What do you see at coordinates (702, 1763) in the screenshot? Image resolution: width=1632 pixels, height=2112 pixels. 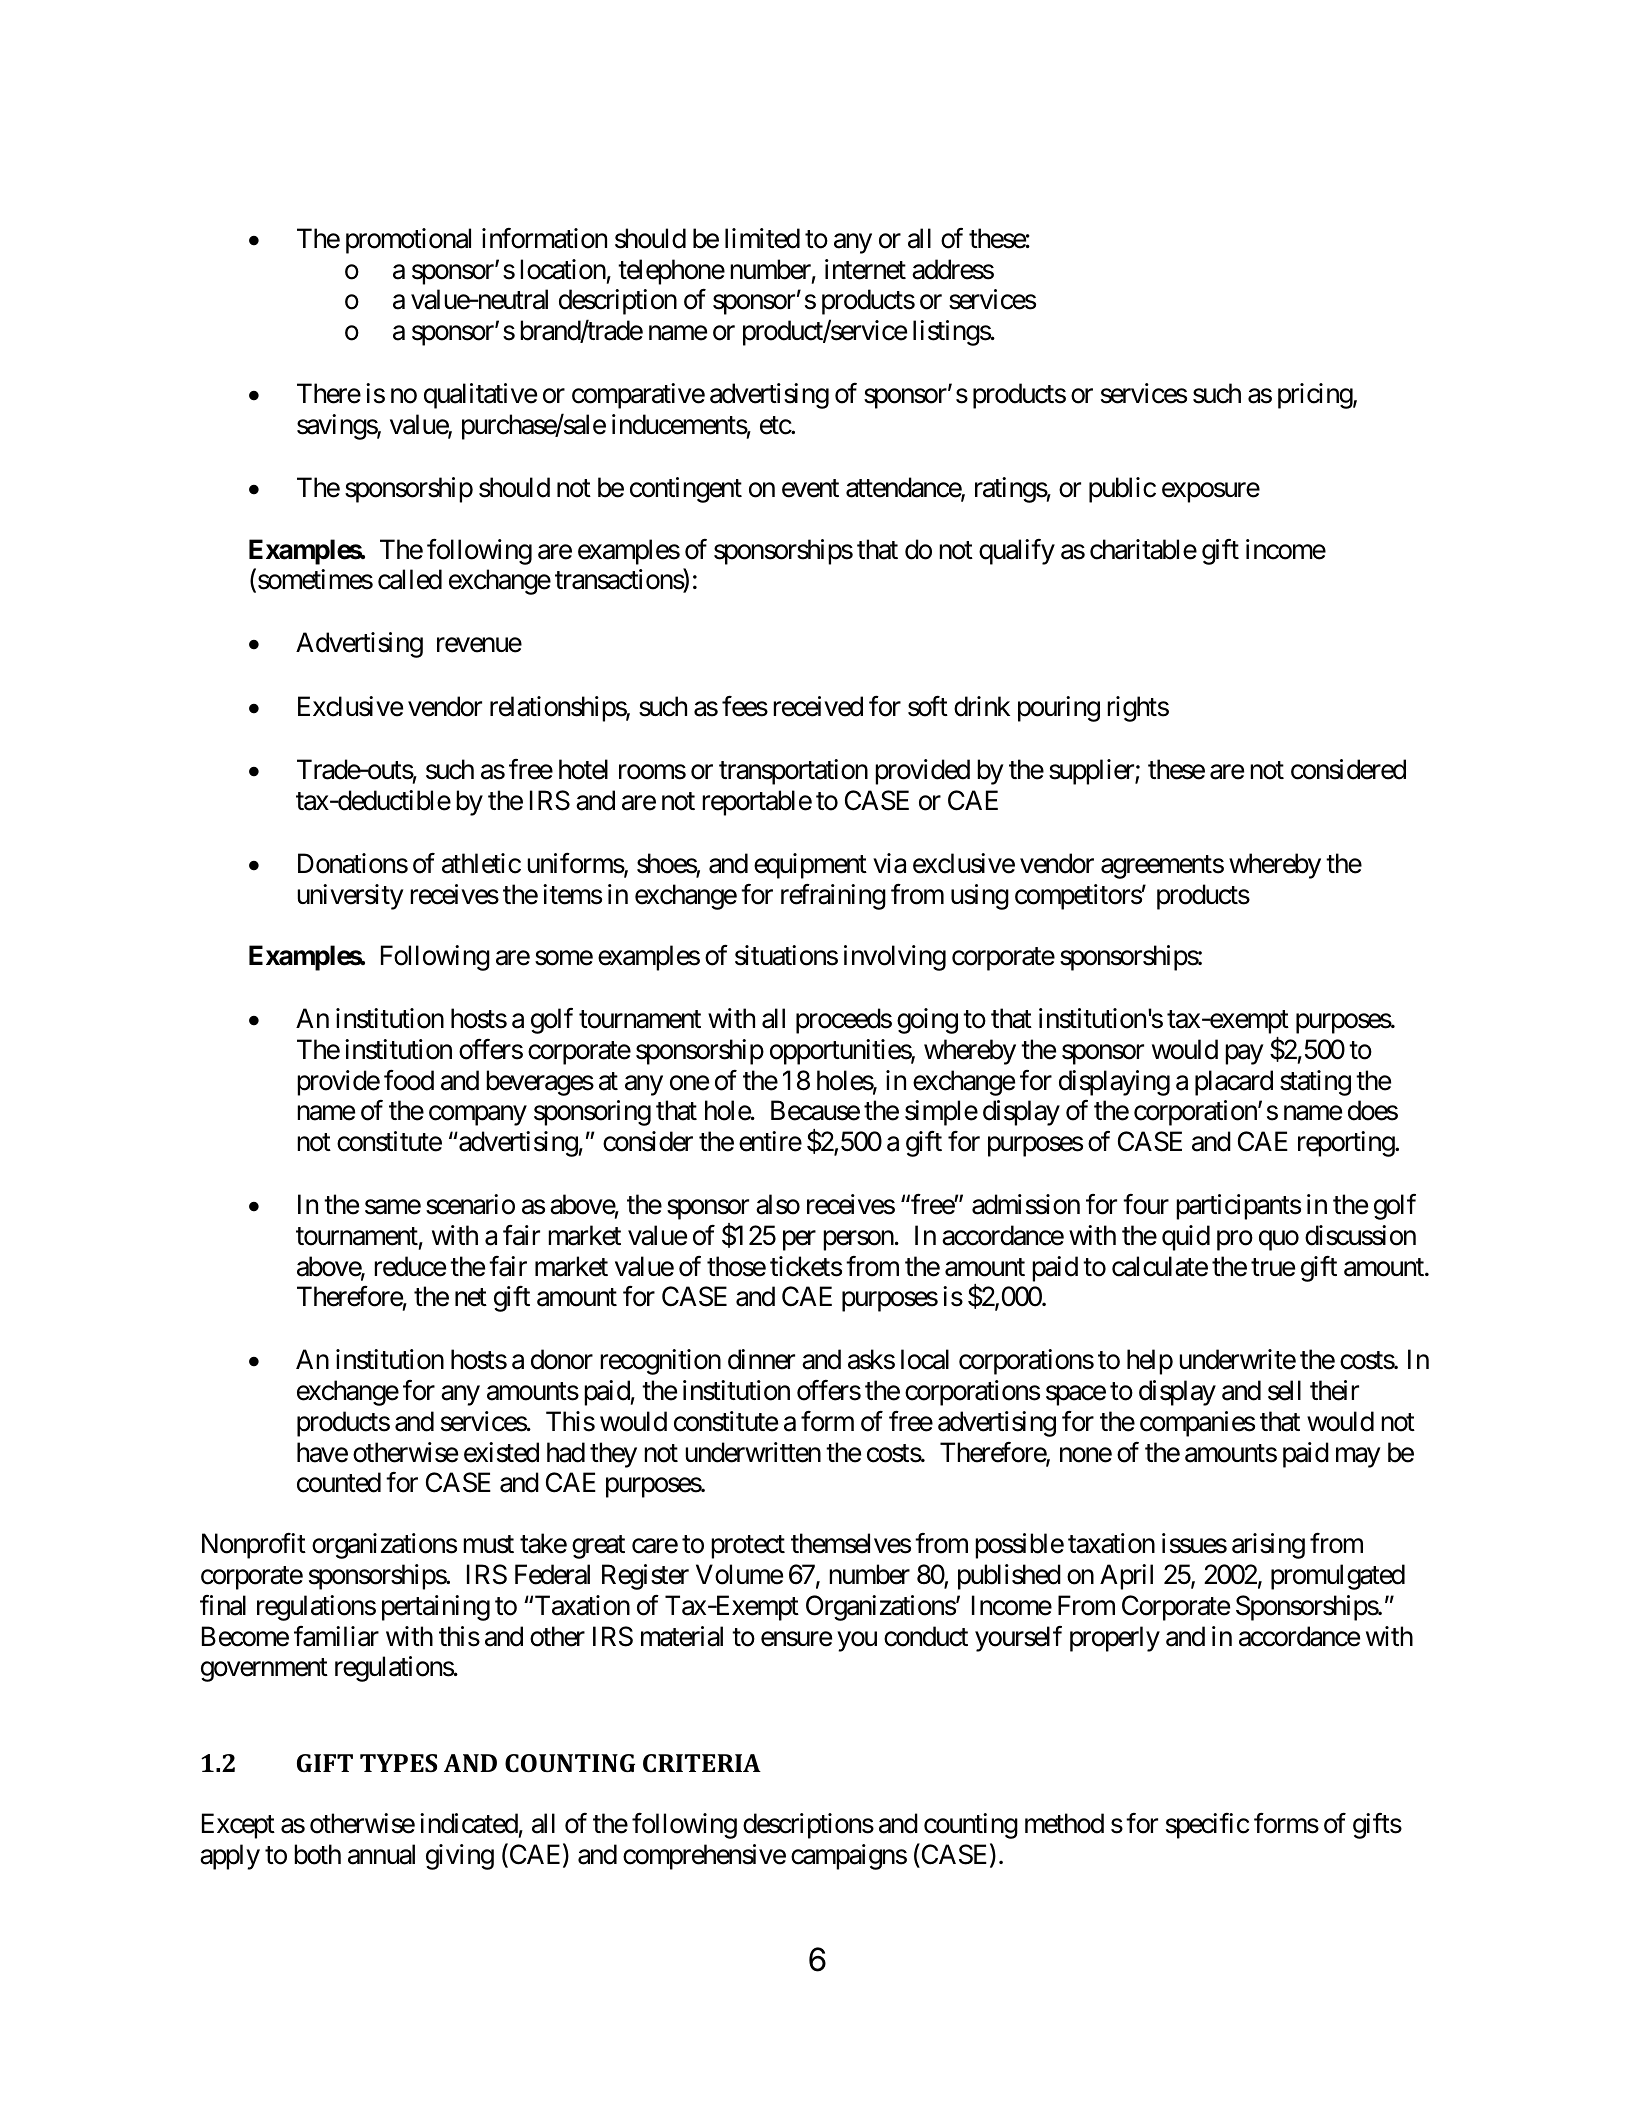 I see `CRITERIA` at bounding box center [702, 1763].
